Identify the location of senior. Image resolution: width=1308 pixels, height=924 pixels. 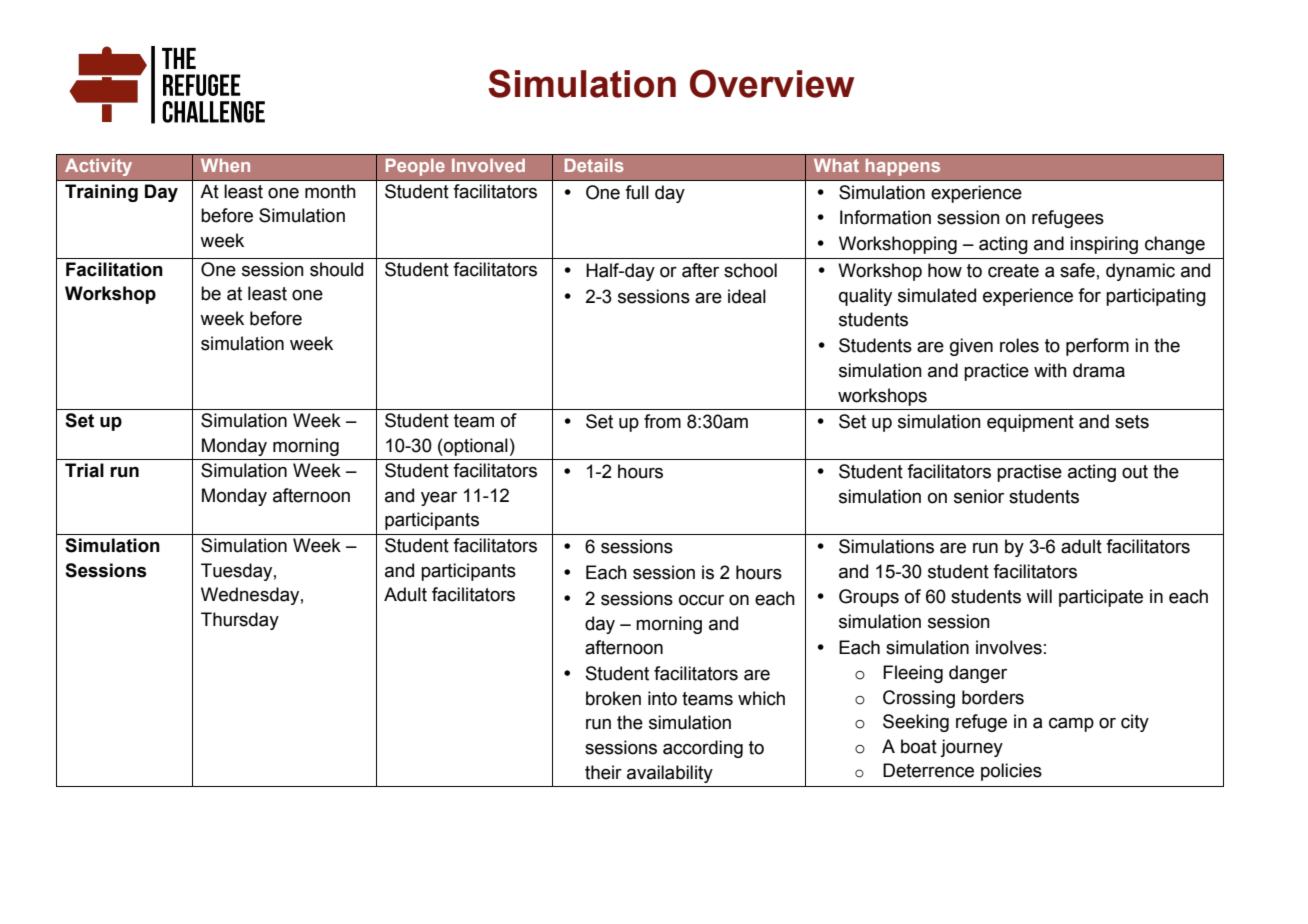
(979, 496).
